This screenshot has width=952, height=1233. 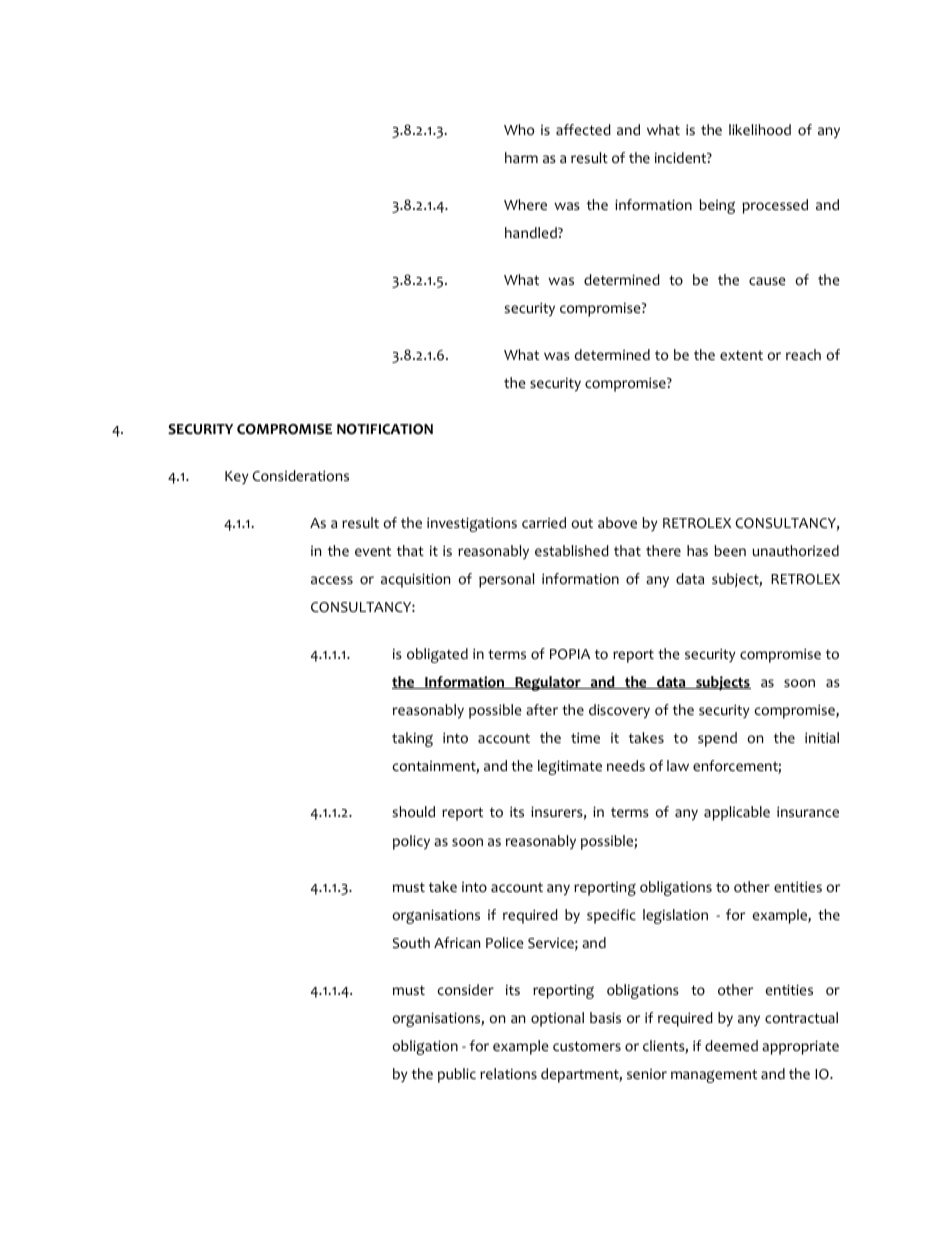 What do you see at coordinates (570, 767) in the screenshot?
I see `legitimate` at bounding box center [570, 767].
